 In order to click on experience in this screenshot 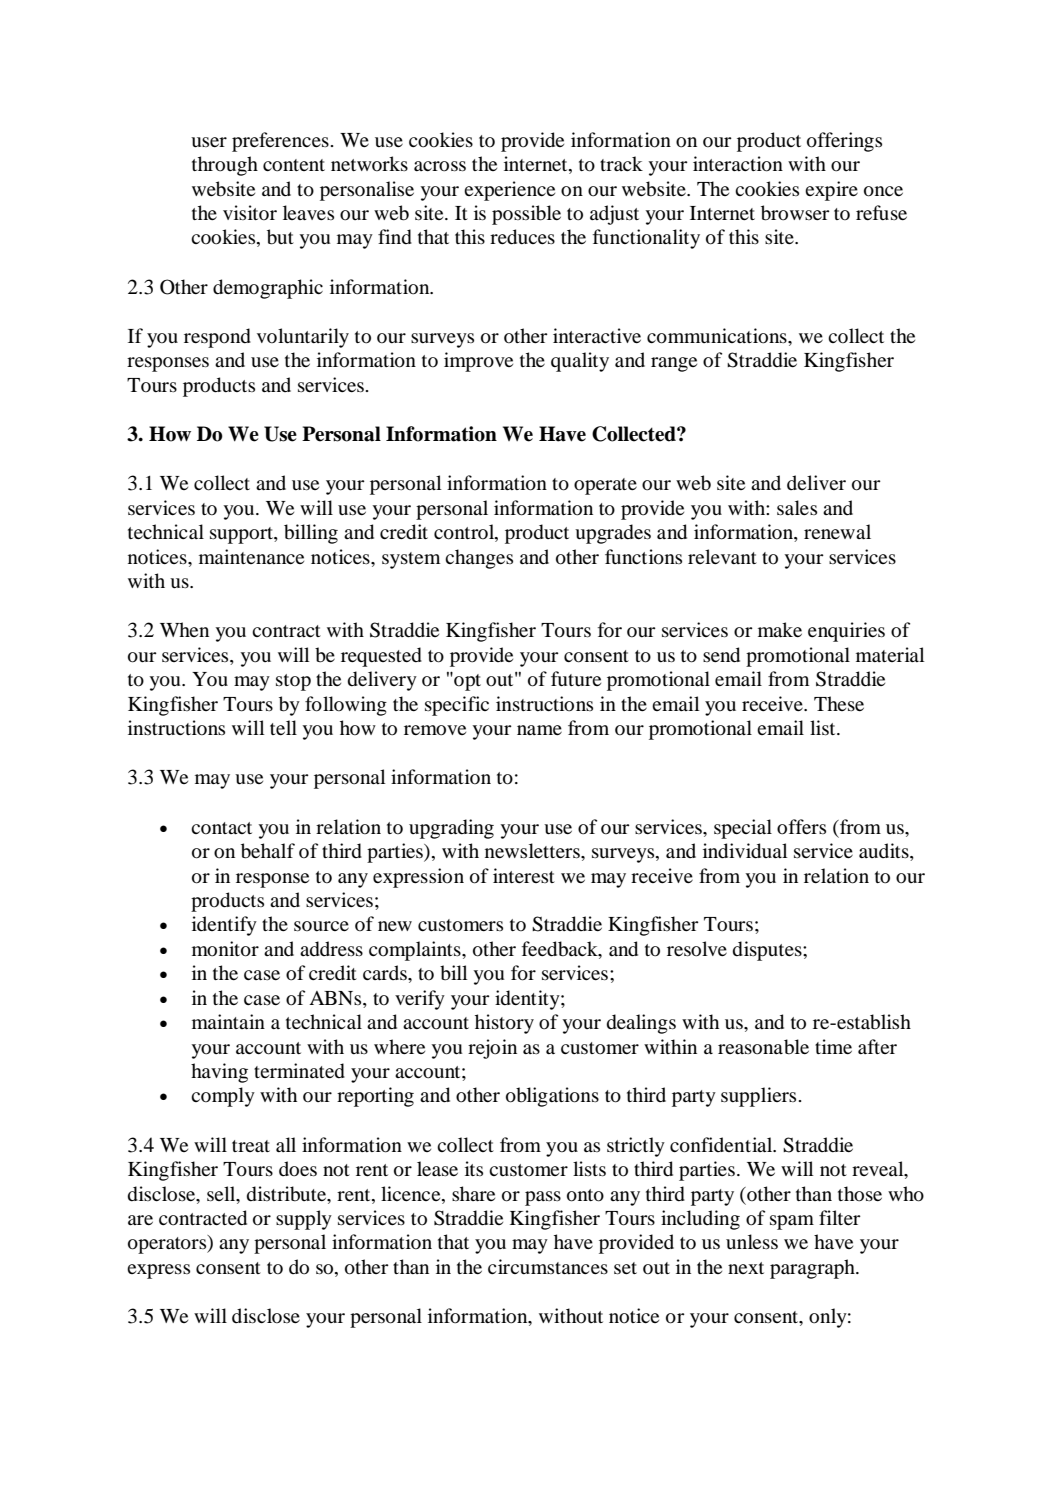, I will do `click(509, 191)`.
